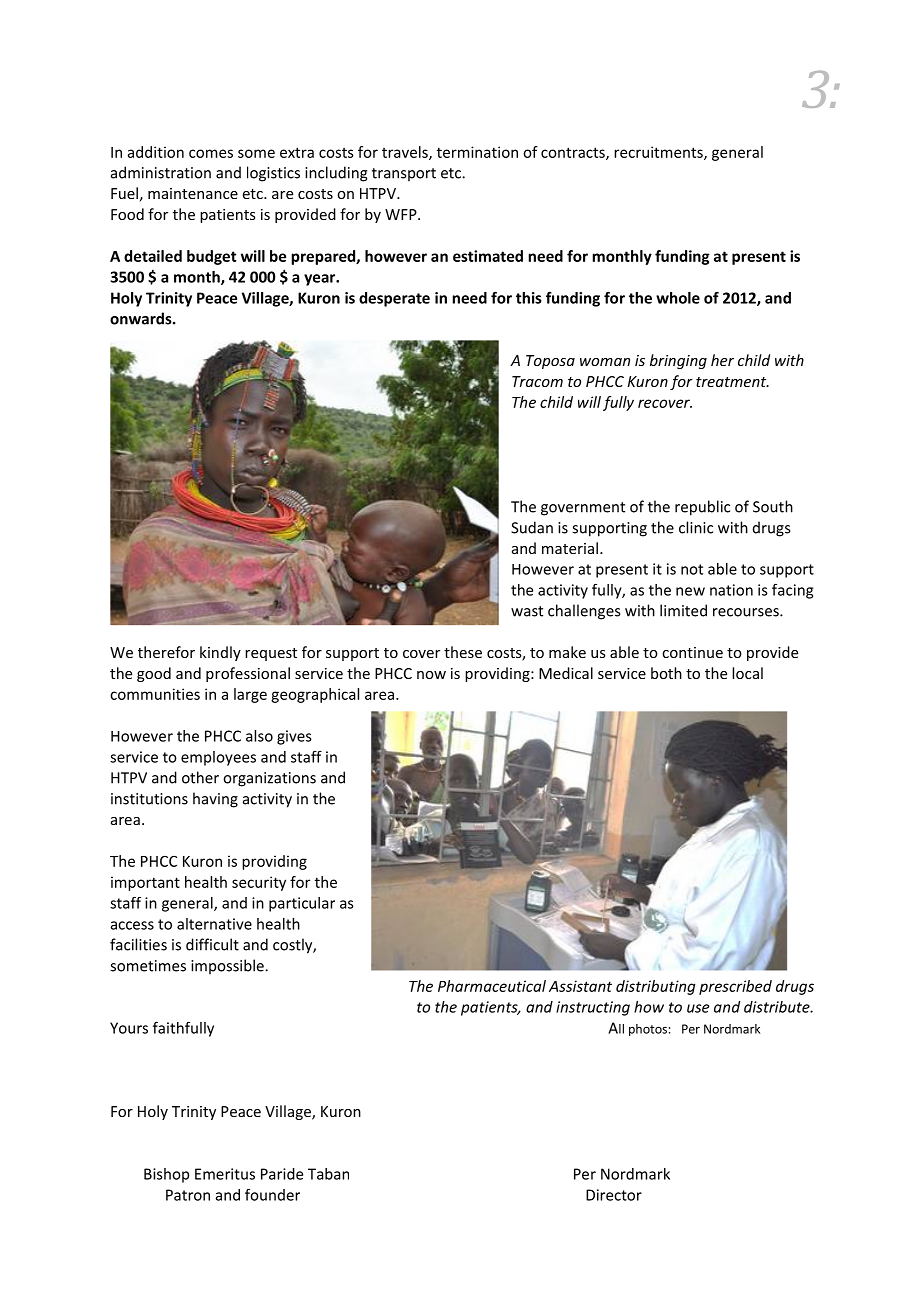 Image resolution: width=924 pixels, height=1308 pixels. I want to click on maintenance, so click(193, 193).
